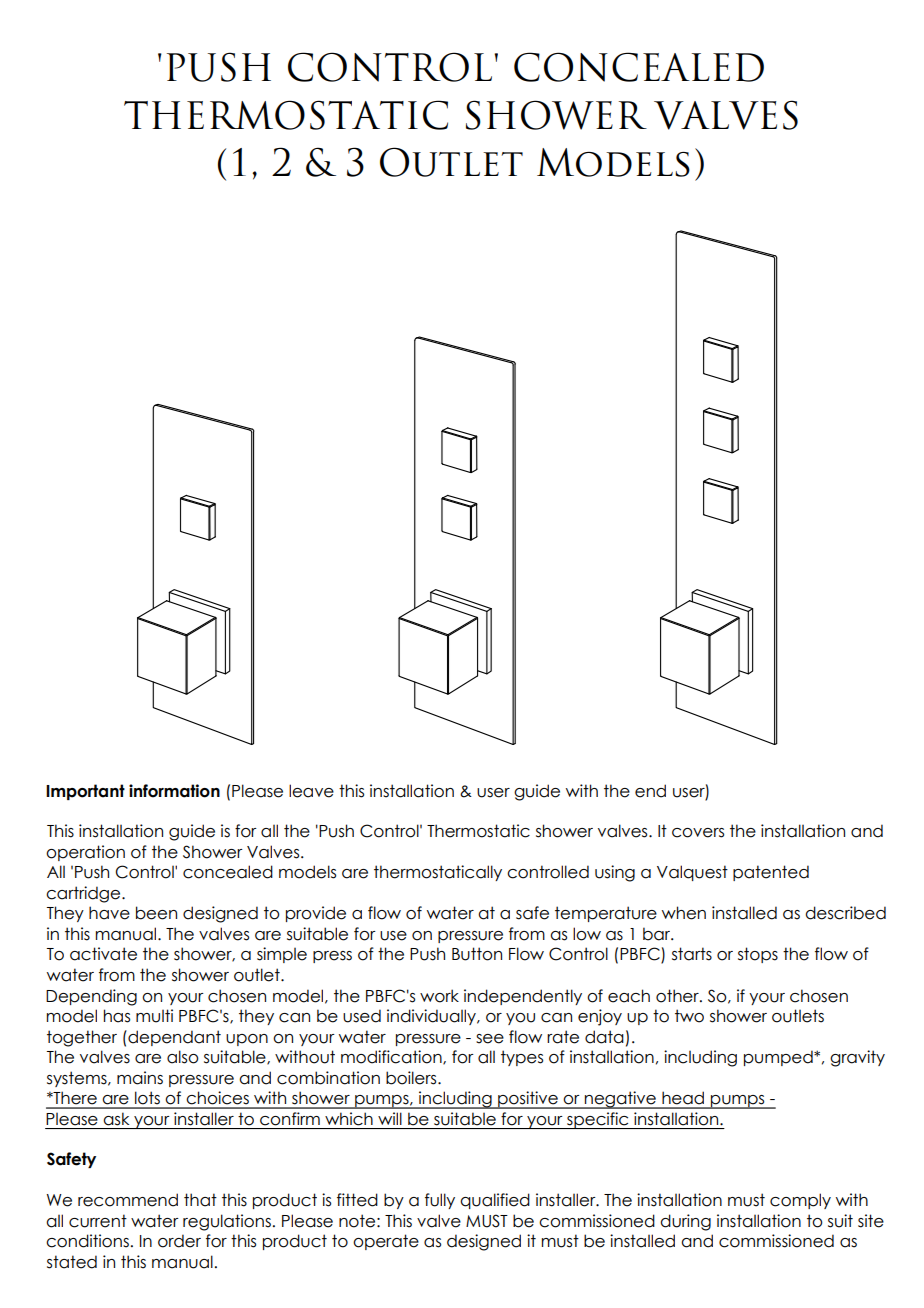 This document has height=1308, width=924. Describe the element at coordinates (154, 1016) in the document. I see `multi` at that location.
